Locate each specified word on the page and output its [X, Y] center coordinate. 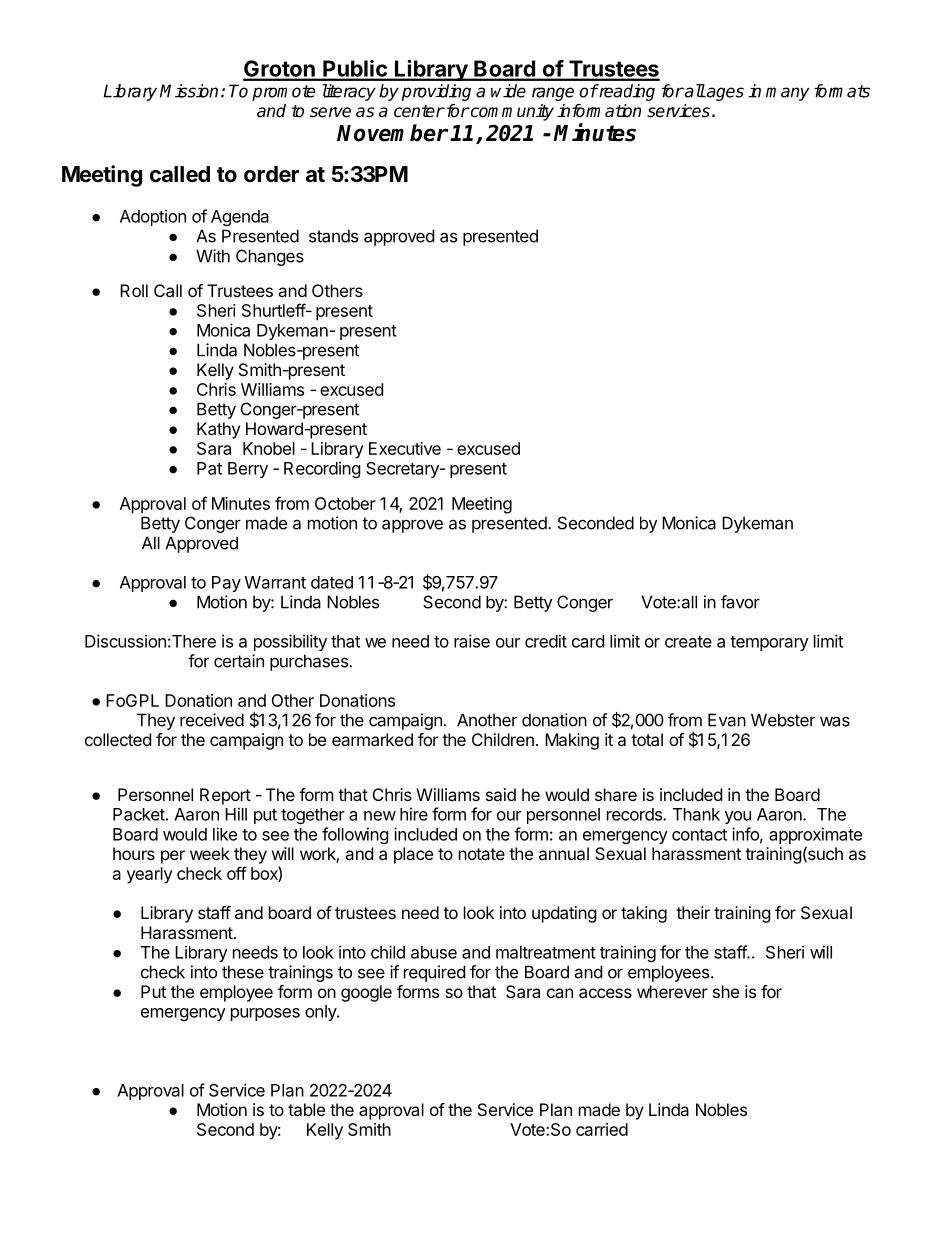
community [511, 112]
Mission [189, 91]
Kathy [218, 430]
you [738, 817]
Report [225, 796]
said [501, 794]
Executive [405, 448]
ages [724, 94]
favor [740, 602]
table [306, 1109]
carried [602, 1129]
